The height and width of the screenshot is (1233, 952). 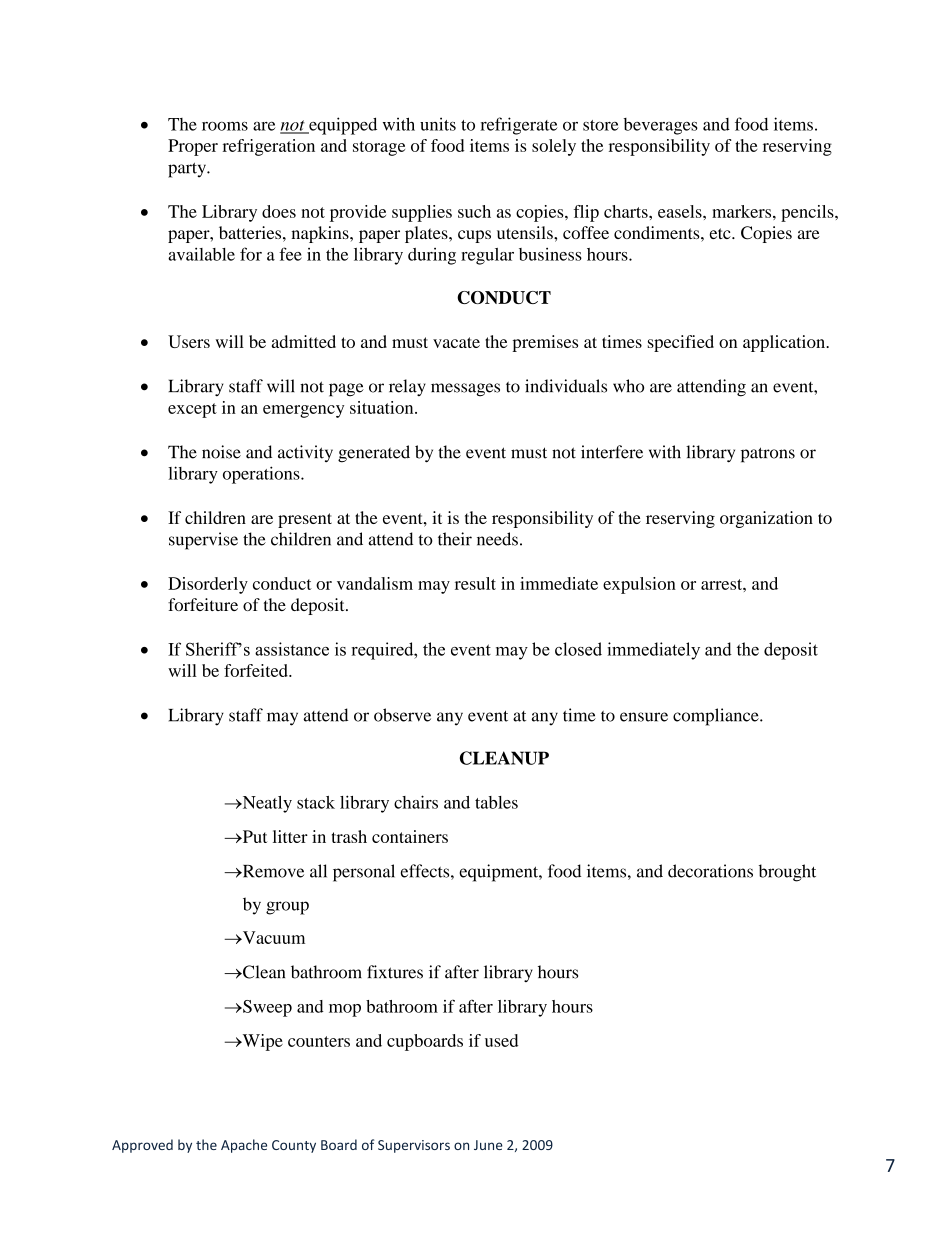 I want to click on Apache, so click(x=244, y=1146).
